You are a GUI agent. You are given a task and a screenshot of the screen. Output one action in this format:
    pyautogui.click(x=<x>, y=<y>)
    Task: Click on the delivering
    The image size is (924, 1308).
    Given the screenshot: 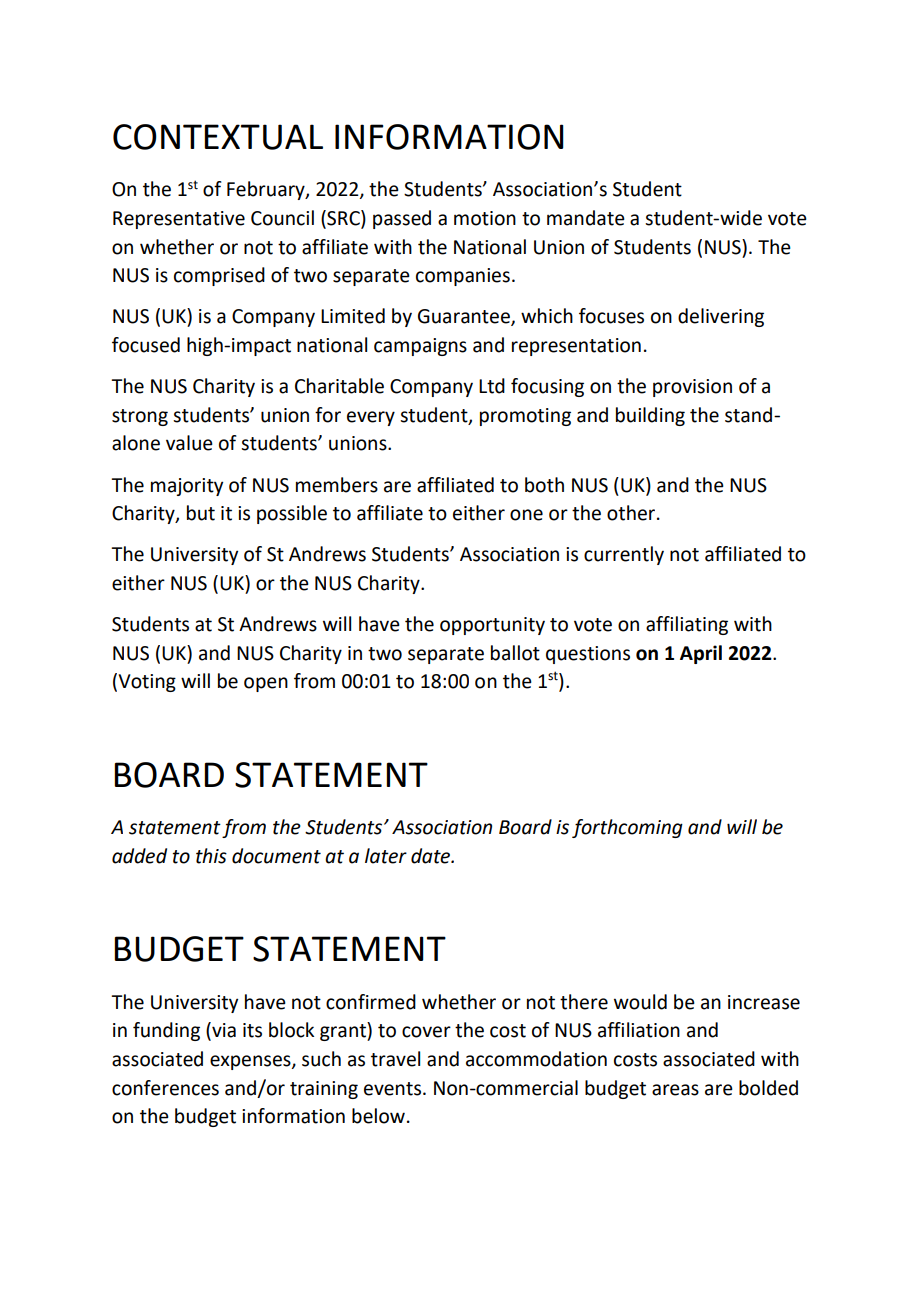 What is the action you would take?
    pyautogui.click(x=721, y=317)
